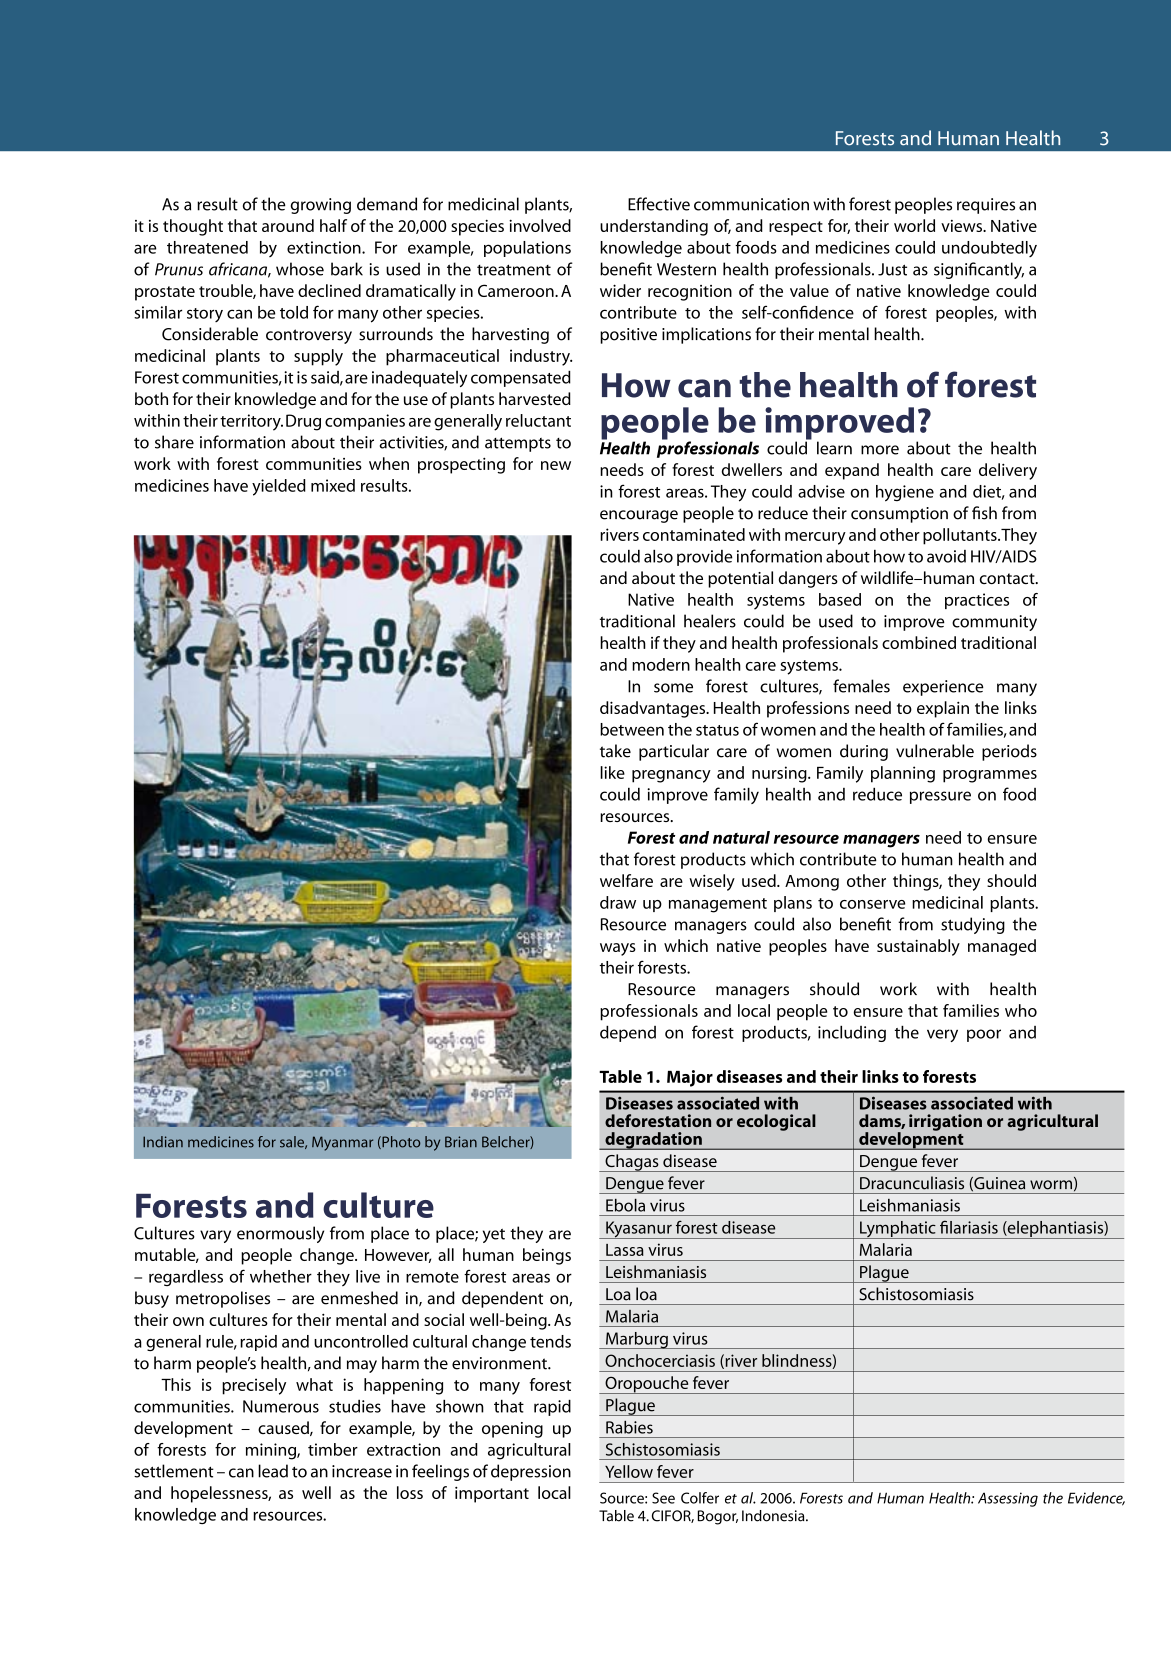 Image resolution: width=1171 pixels, height=1656 pixels. What do you see at coordinates (1008, 1499) in the screenshot?
I see `Assessing` at bounding box center [1008, 1499].
